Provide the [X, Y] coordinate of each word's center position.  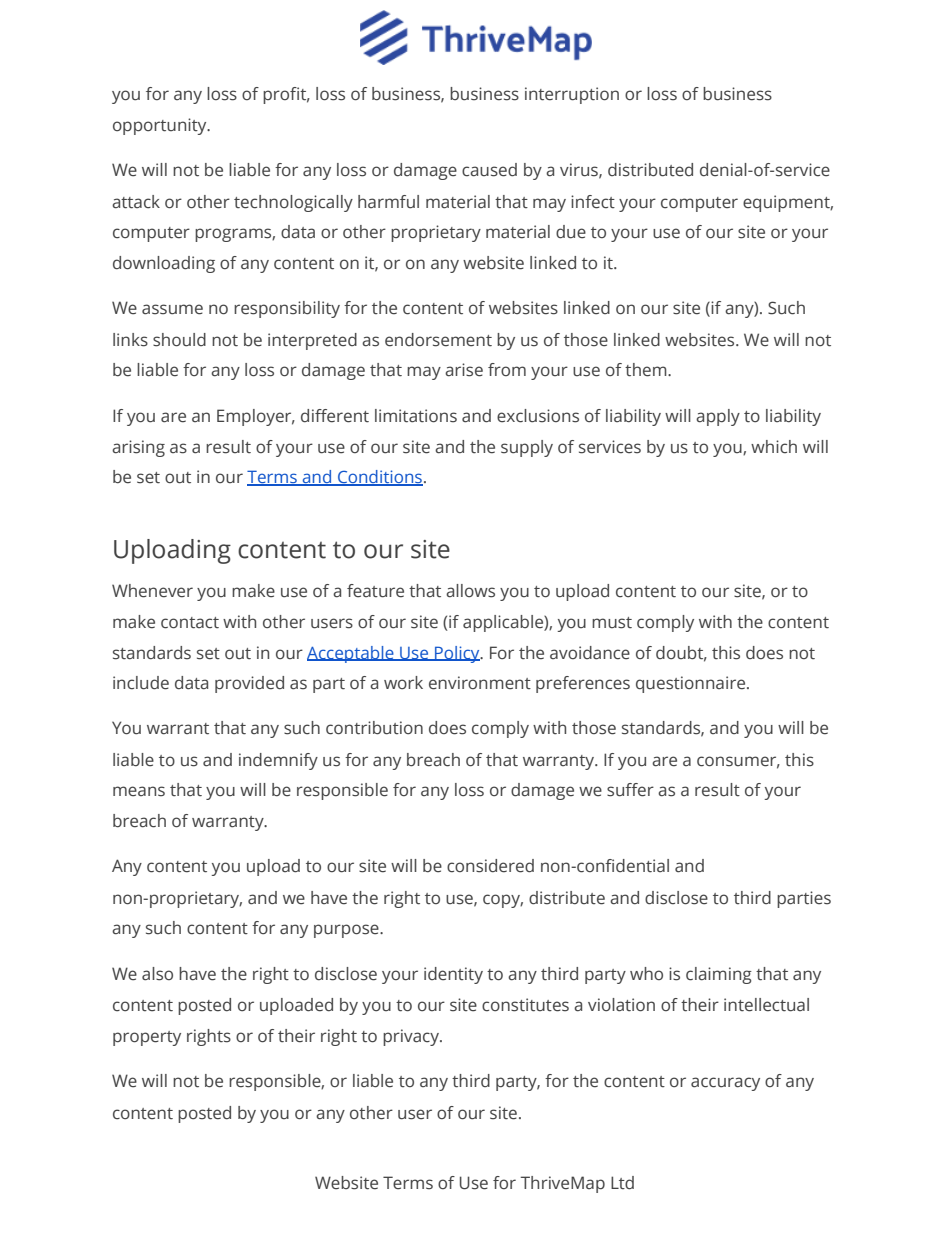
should [179, 340]
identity [453, 975]
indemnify [278, 761]
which [774, 447]
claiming [719, 975]
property [147, 1038]
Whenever [152, 591]
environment [480, 683]
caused [489, 170]
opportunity [161, 126]
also [157, 974]
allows [470, 591]
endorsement [438, 340]
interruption [572, 95]
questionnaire [692, 684]
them [647, 370]
